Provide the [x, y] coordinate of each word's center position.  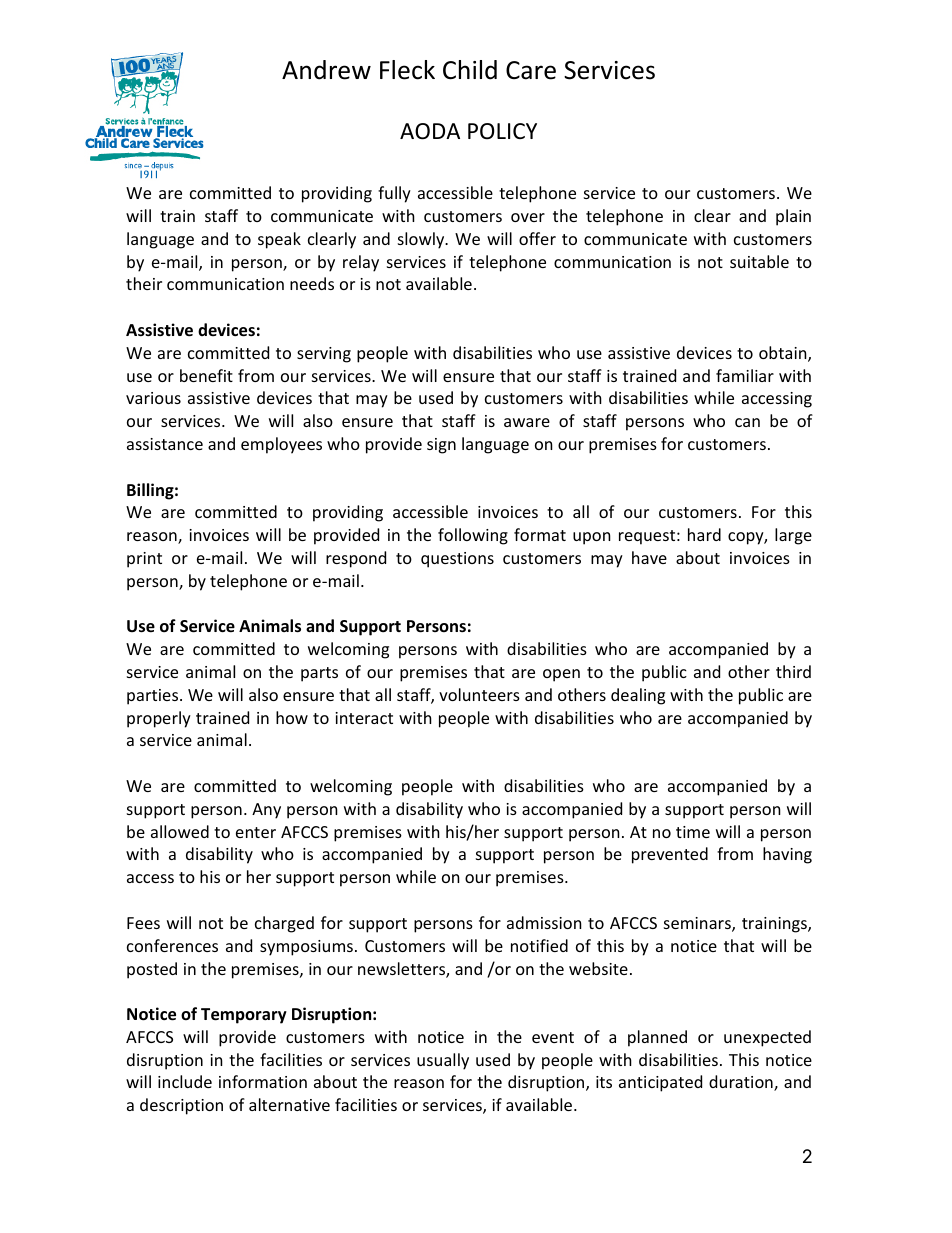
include [185, 1081]
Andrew [326, 70]
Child [470, 70]
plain [793, 217]
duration [742, 1083]
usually [443, 1061]
